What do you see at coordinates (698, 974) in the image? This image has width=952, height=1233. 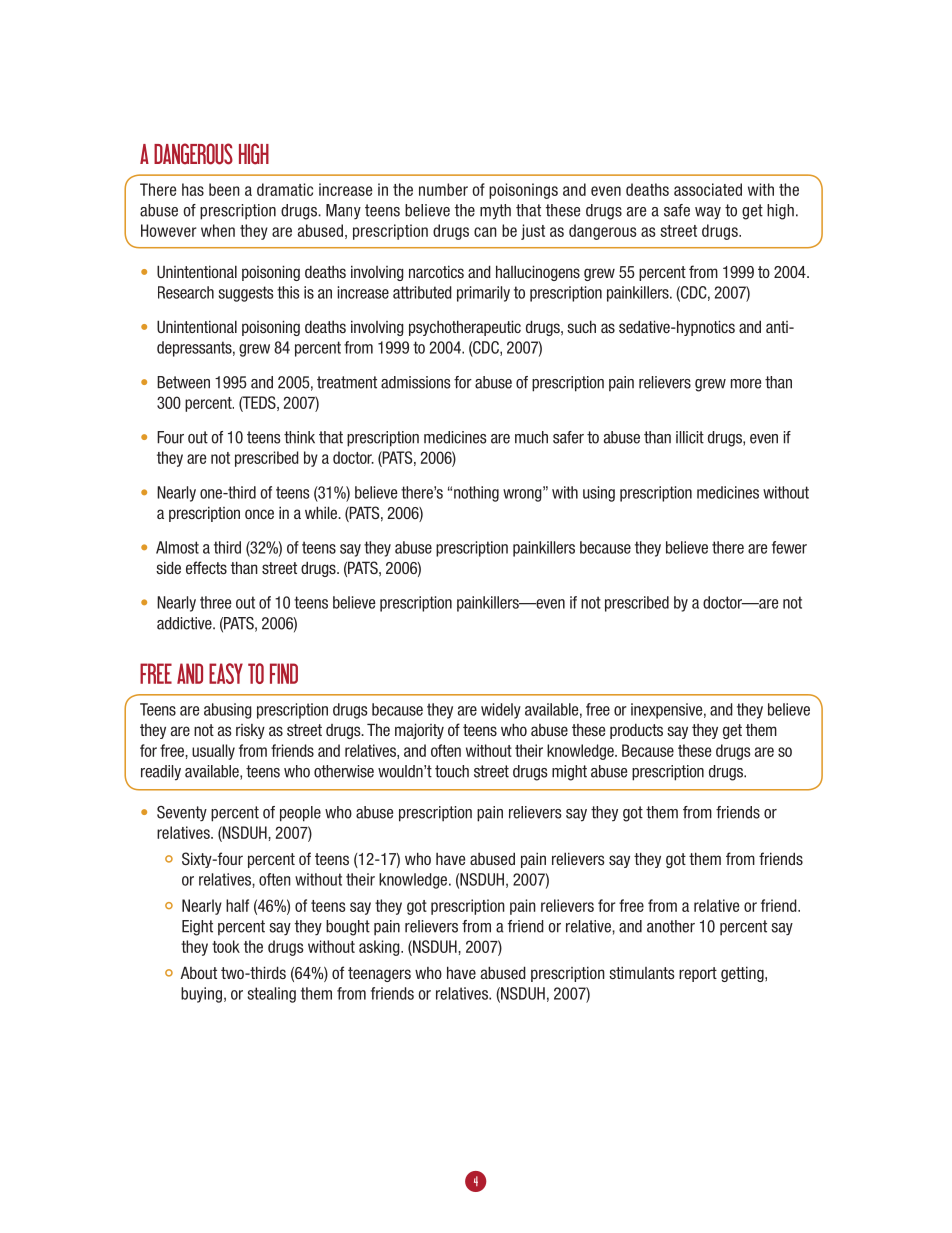 I see `report` at bounding box center [698, 974].
